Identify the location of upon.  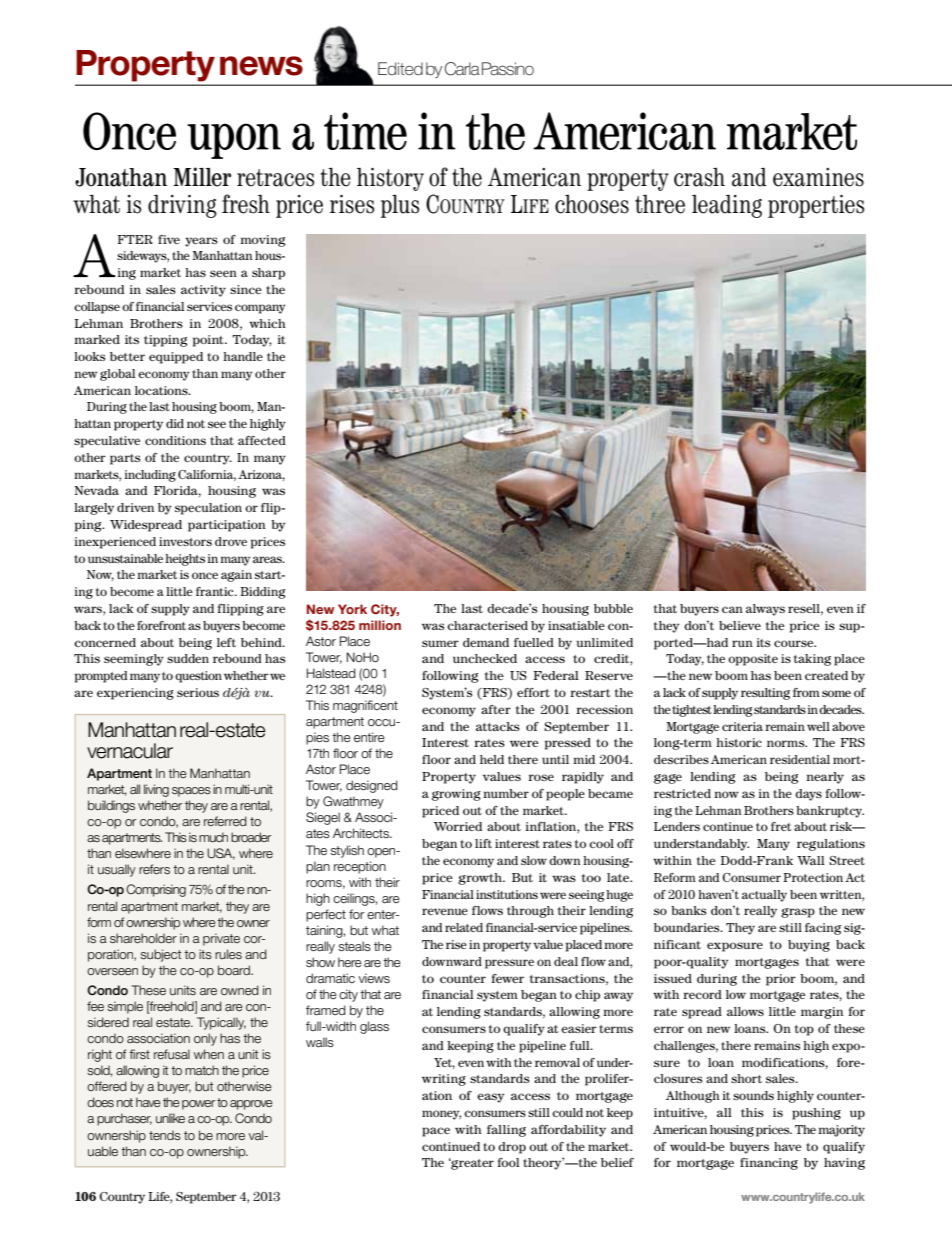
(234, 141).
